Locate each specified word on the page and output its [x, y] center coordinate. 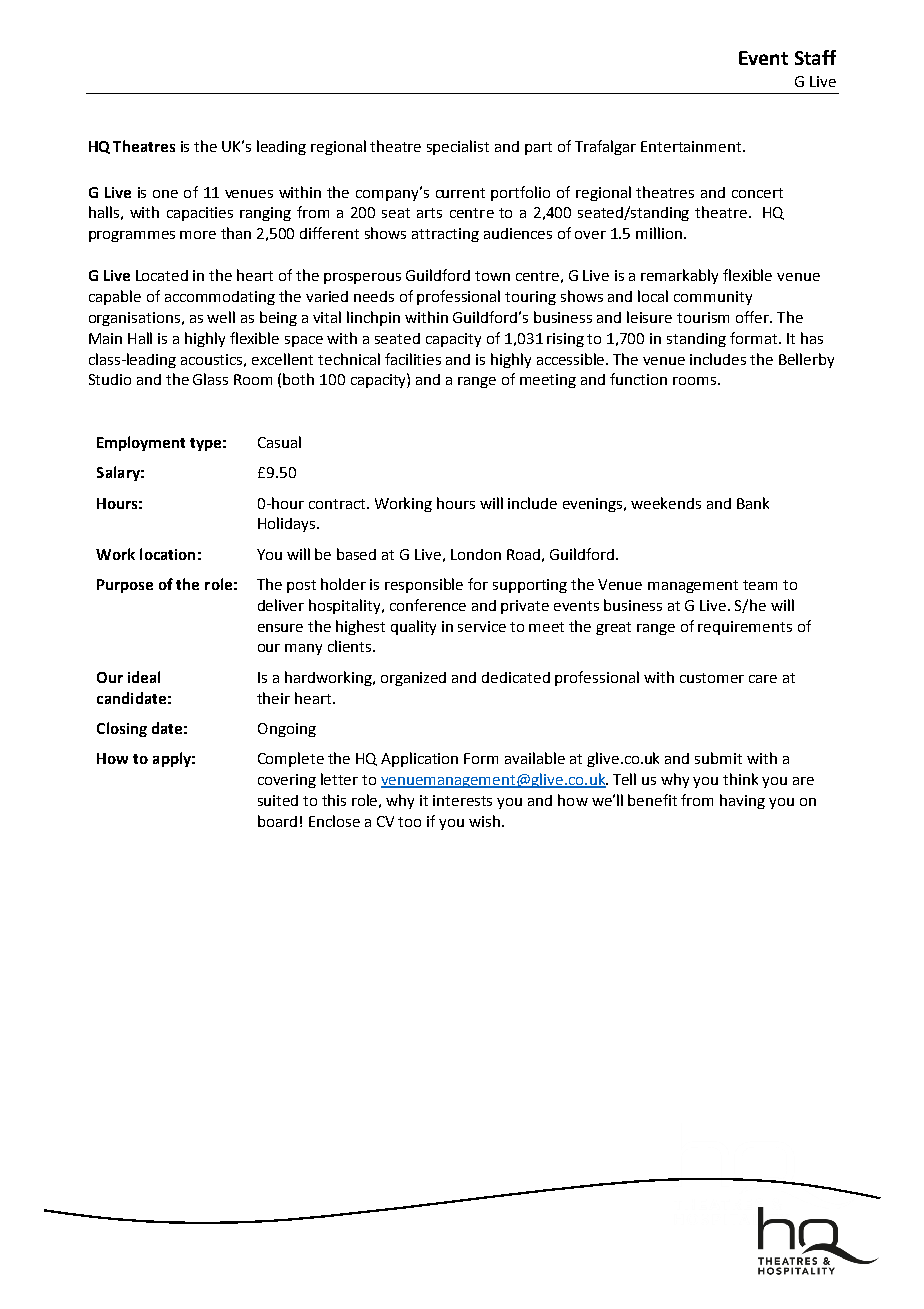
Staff [815, 57]
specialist [458, 147]
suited [278, 800]
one [165, 194]
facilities [413, 359]
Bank [753, 503]
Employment [141, 443]
